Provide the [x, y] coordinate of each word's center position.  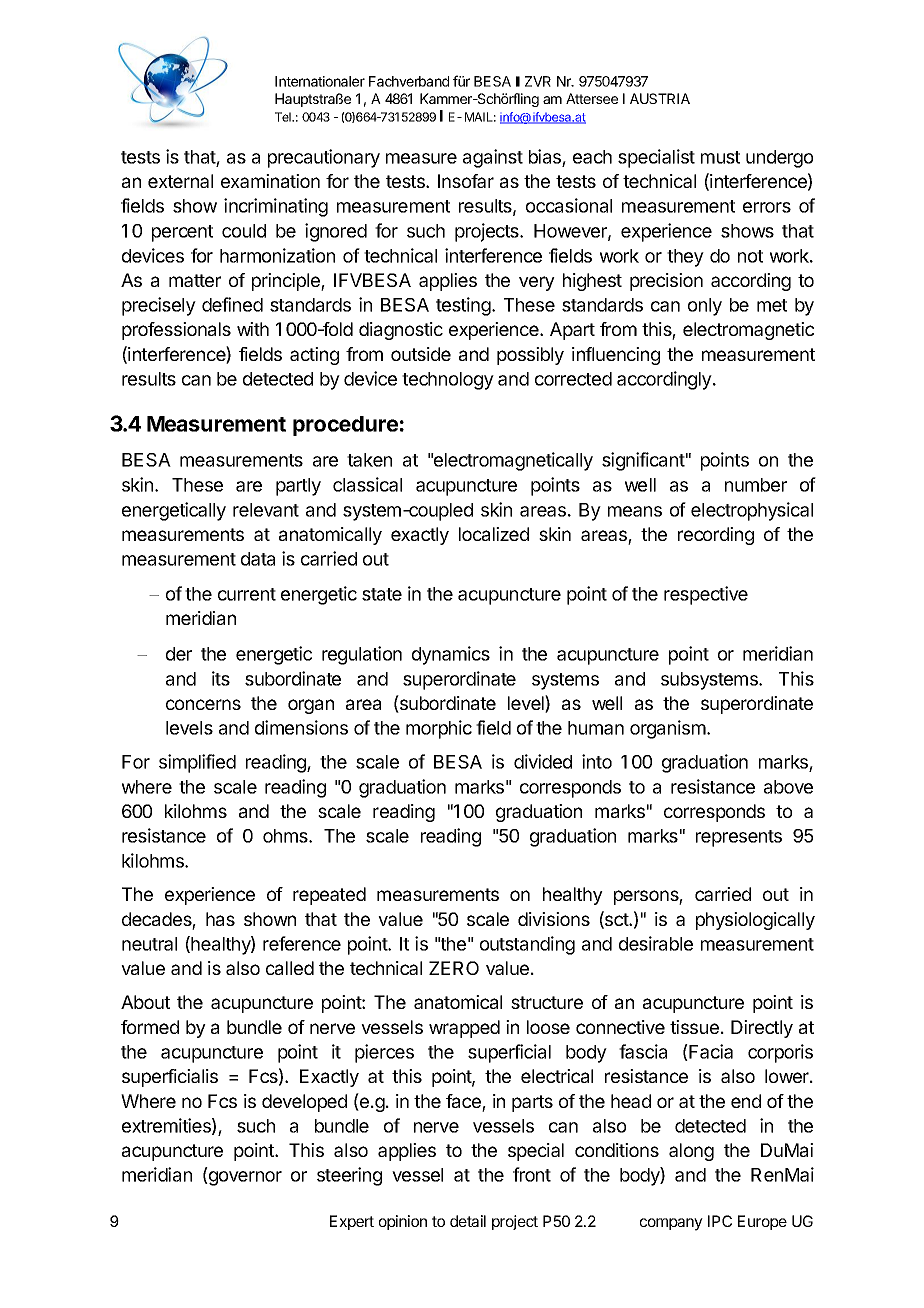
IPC [720, 1221]
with [253, 329]
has [220, 919]
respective [706, 595]
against [493, 158]
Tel [284, 117]
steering [349, 1176]
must [720, 157]
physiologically [755, 921]
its [221, 678]
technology [448, 381]
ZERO [454, 968]
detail [468, 1221]
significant [643, 461]
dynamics [451, 655]
